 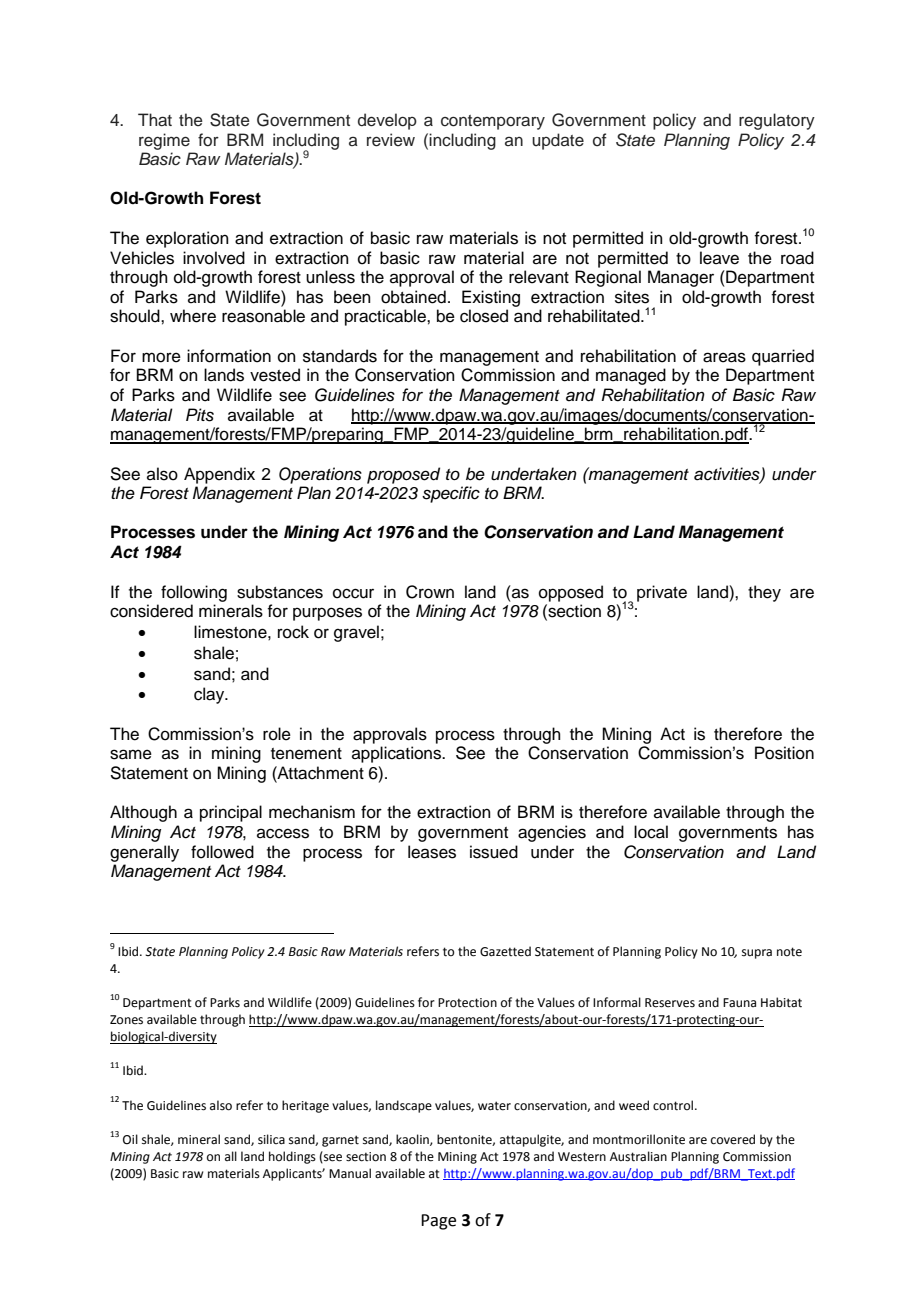 What do you see at coordinates (164, 141) in the image?
I see `regime` at bounding box center [164, 141].
